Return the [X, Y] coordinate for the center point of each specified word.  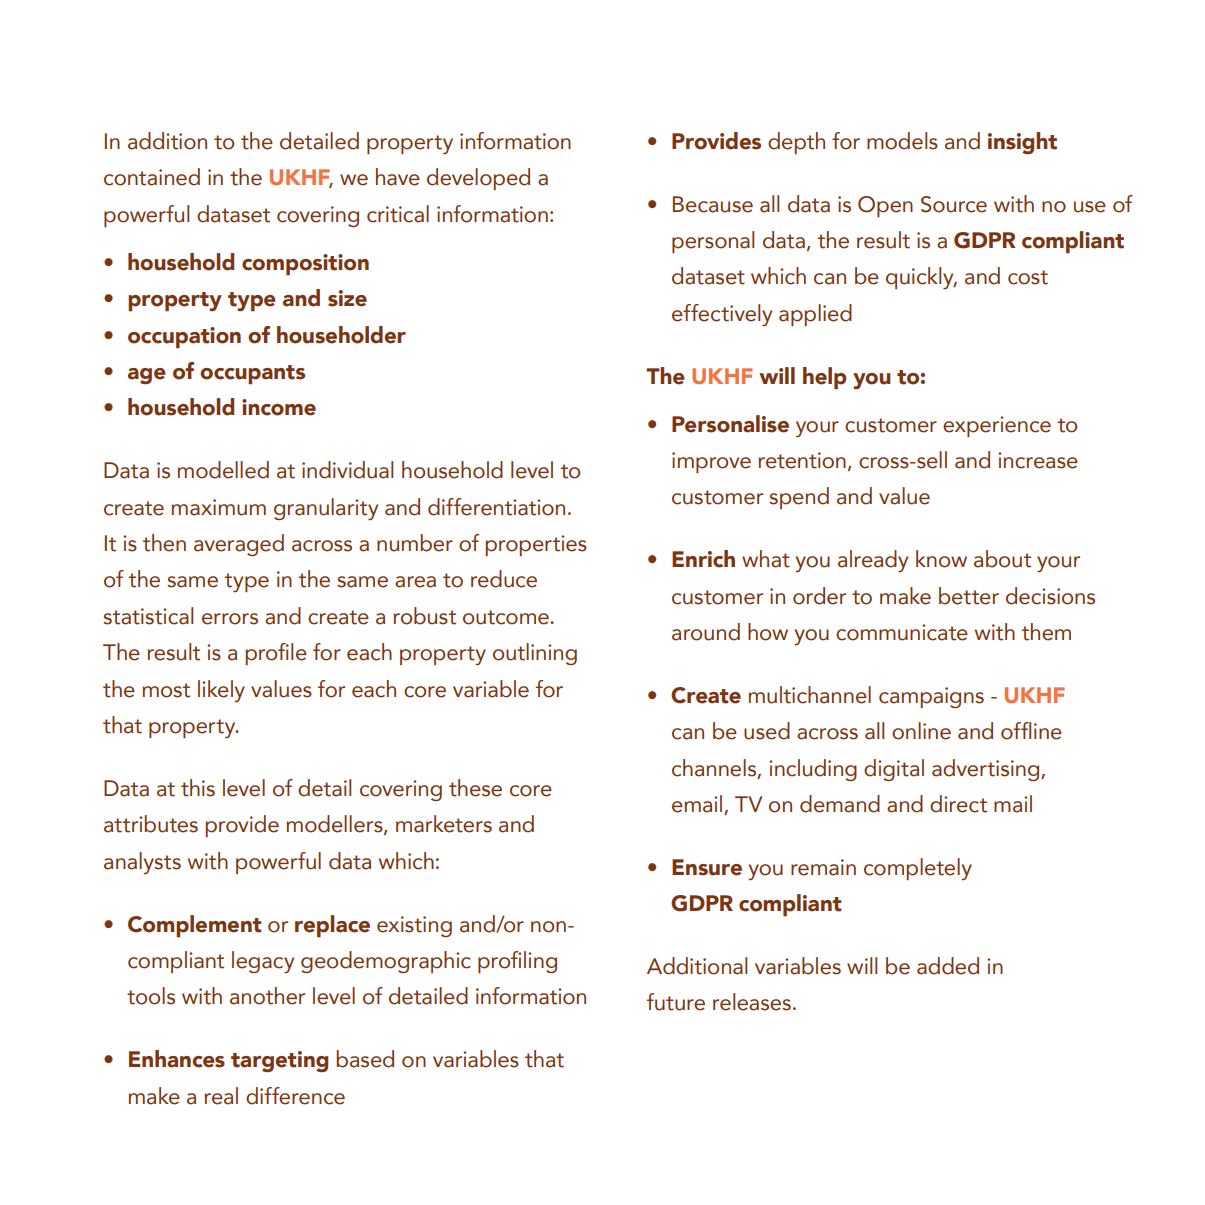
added [948, 966]
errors [230, 619]
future [676, 1002]
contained [152, 177]
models [902, 141]
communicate [902, 632]
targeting [279, 1061]
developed [478, 179]
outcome [507, 617]
